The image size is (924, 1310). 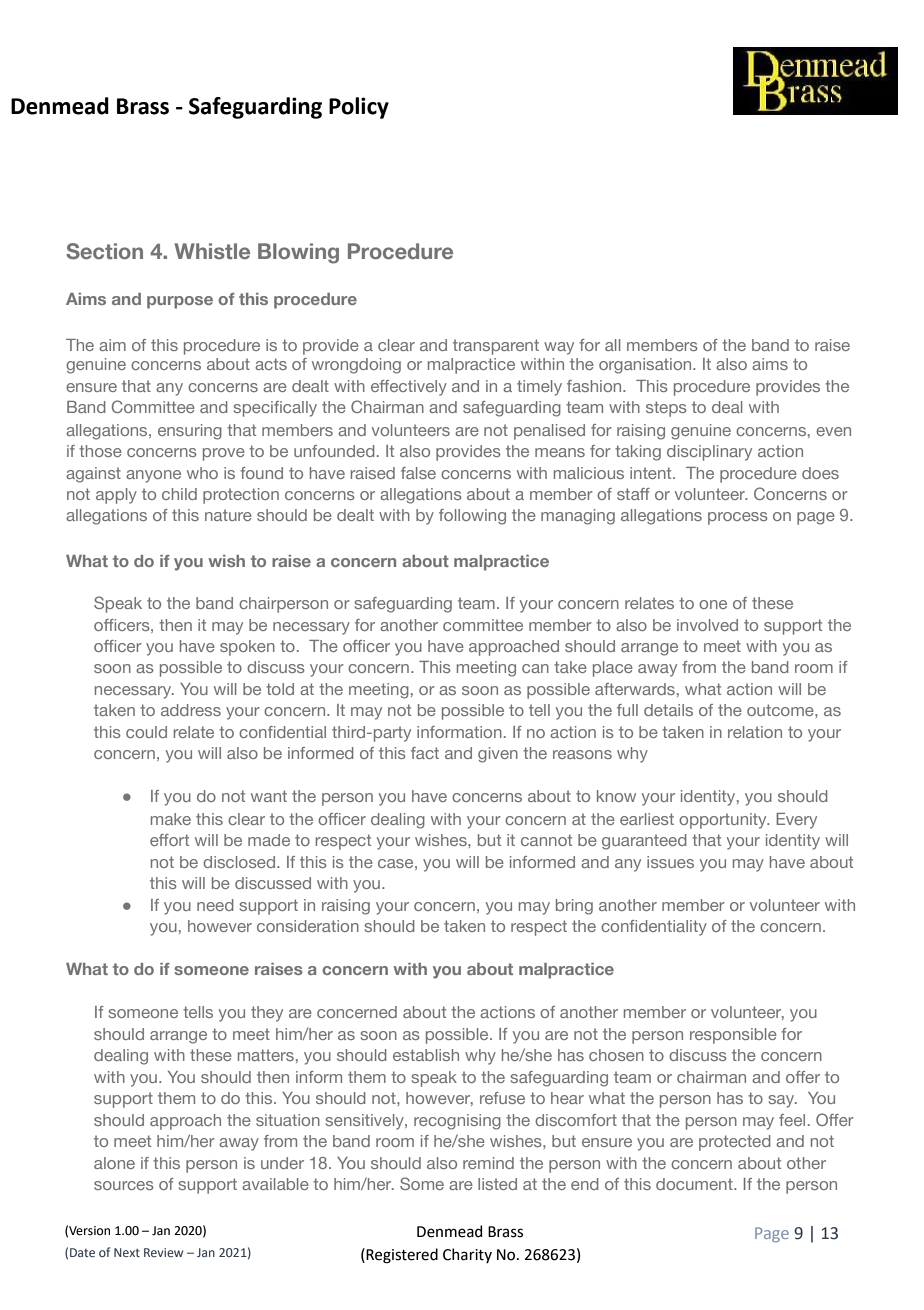 I want to click on Charity, so click(x=467, y=1255).
